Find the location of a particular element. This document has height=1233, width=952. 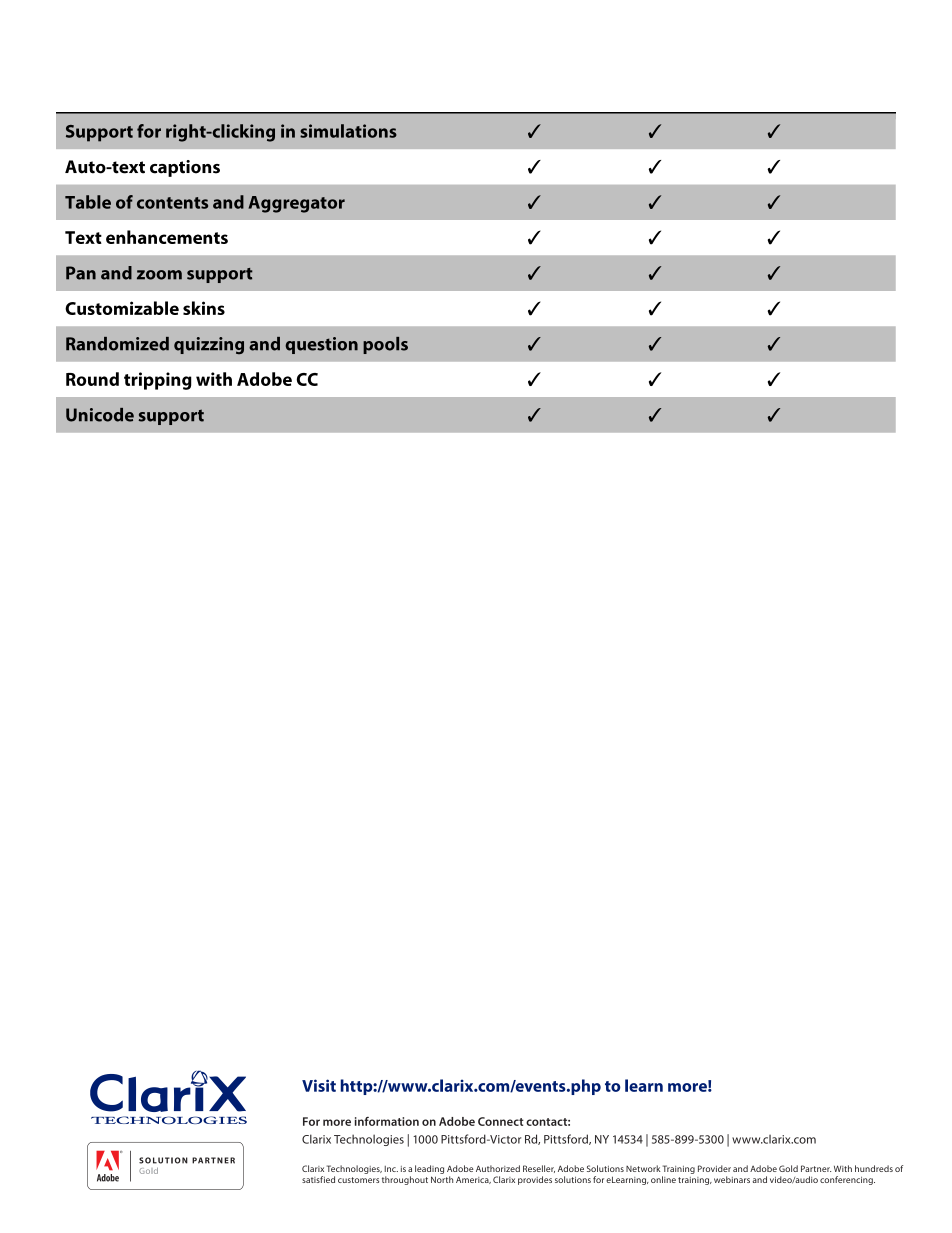

Visit is located at coordinates (319, 1085).
